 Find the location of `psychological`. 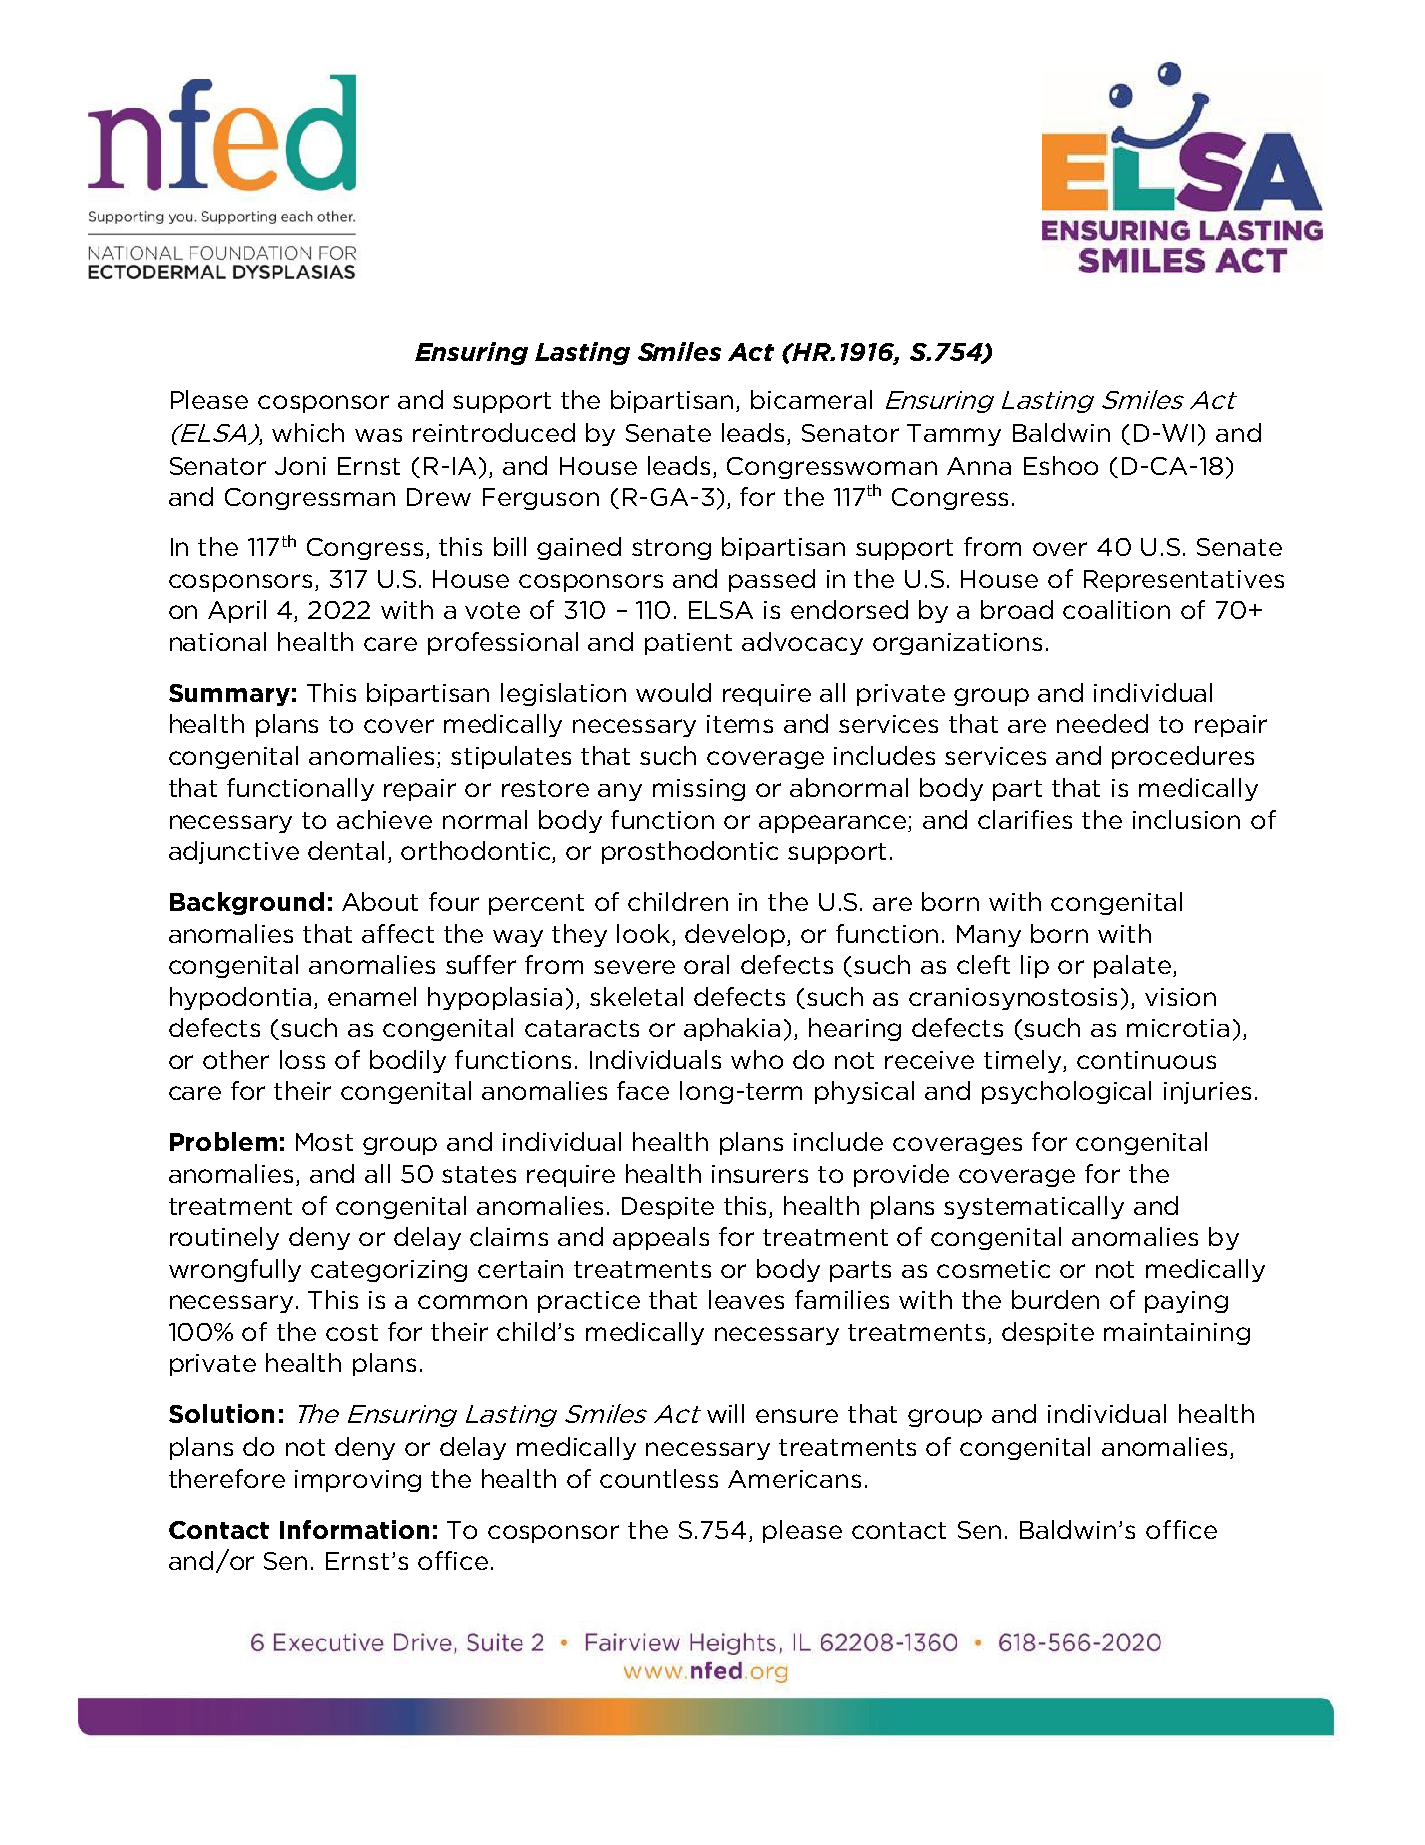

psychological is located at coordinates (1066, 1092).
